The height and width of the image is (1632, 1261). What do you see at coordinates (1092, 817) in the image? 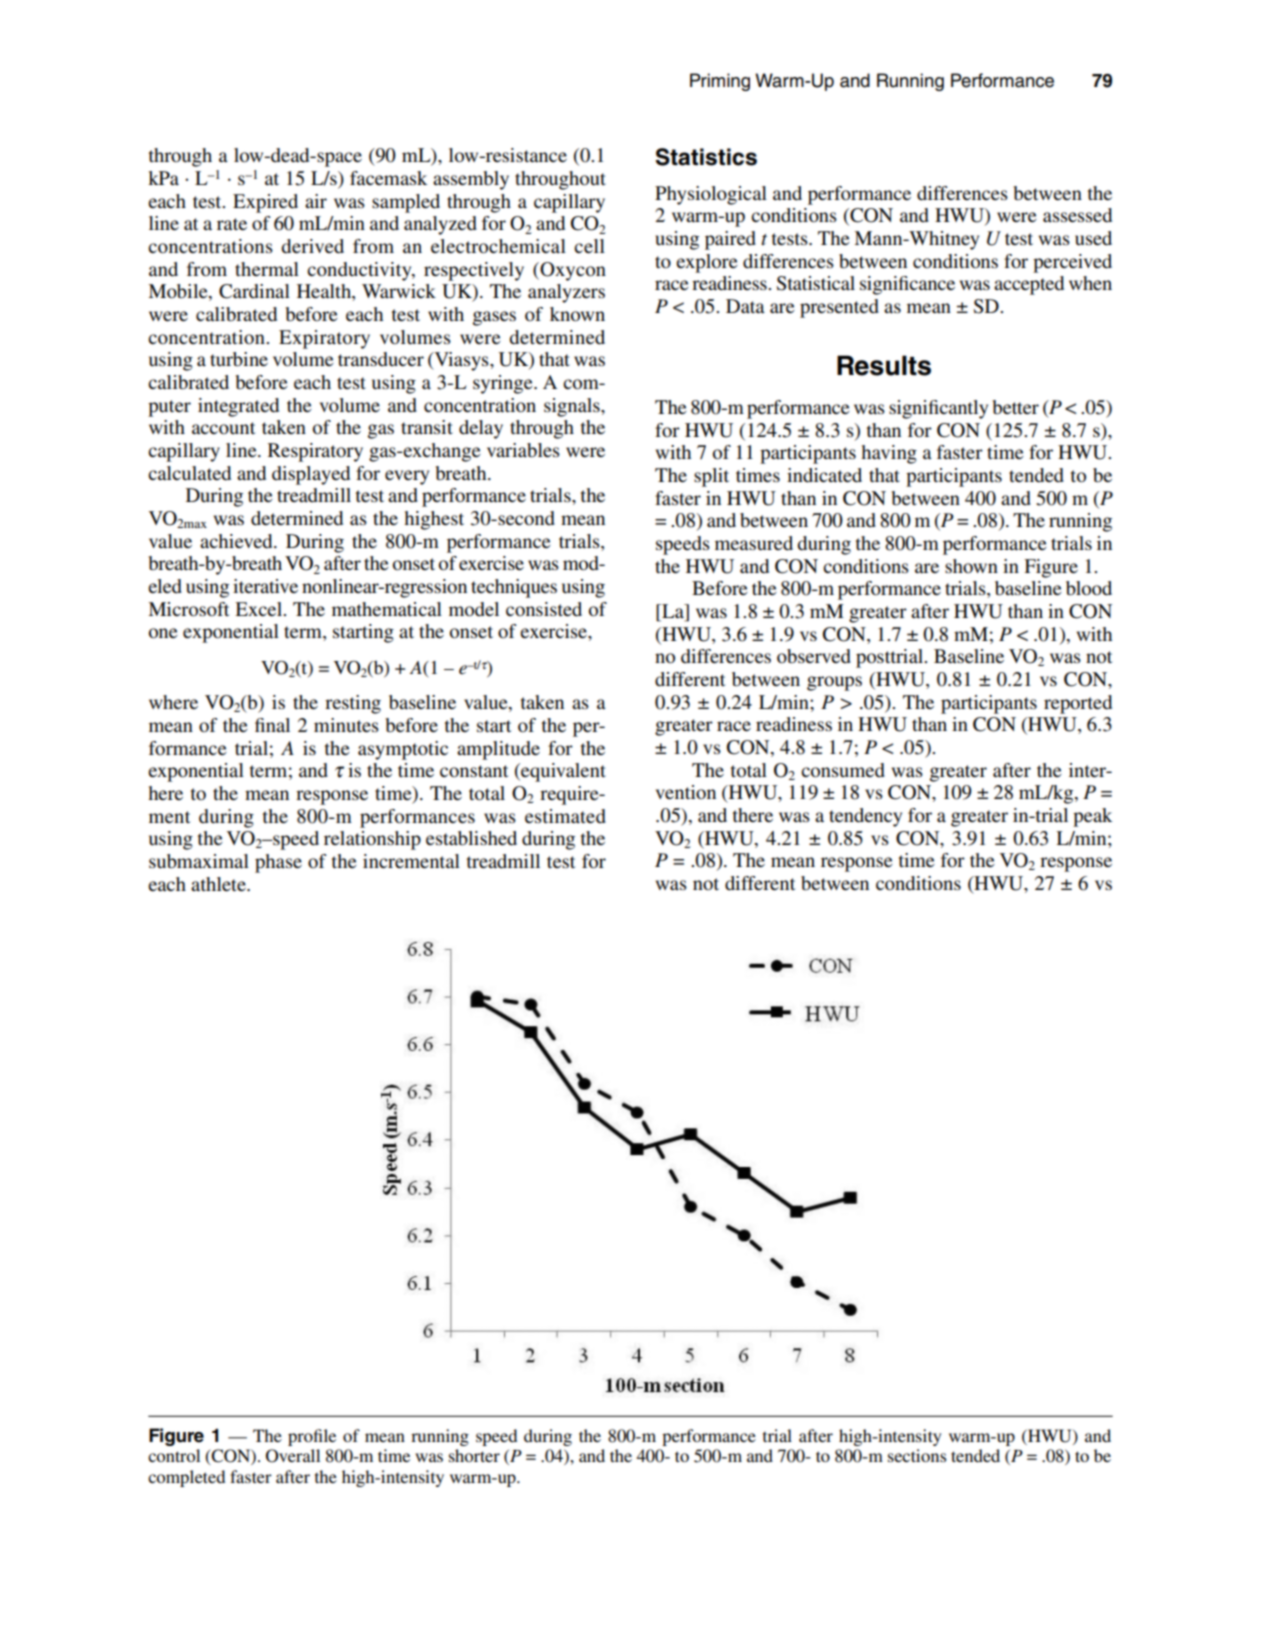
I see `peak` at bounding box center [1092, 817].
